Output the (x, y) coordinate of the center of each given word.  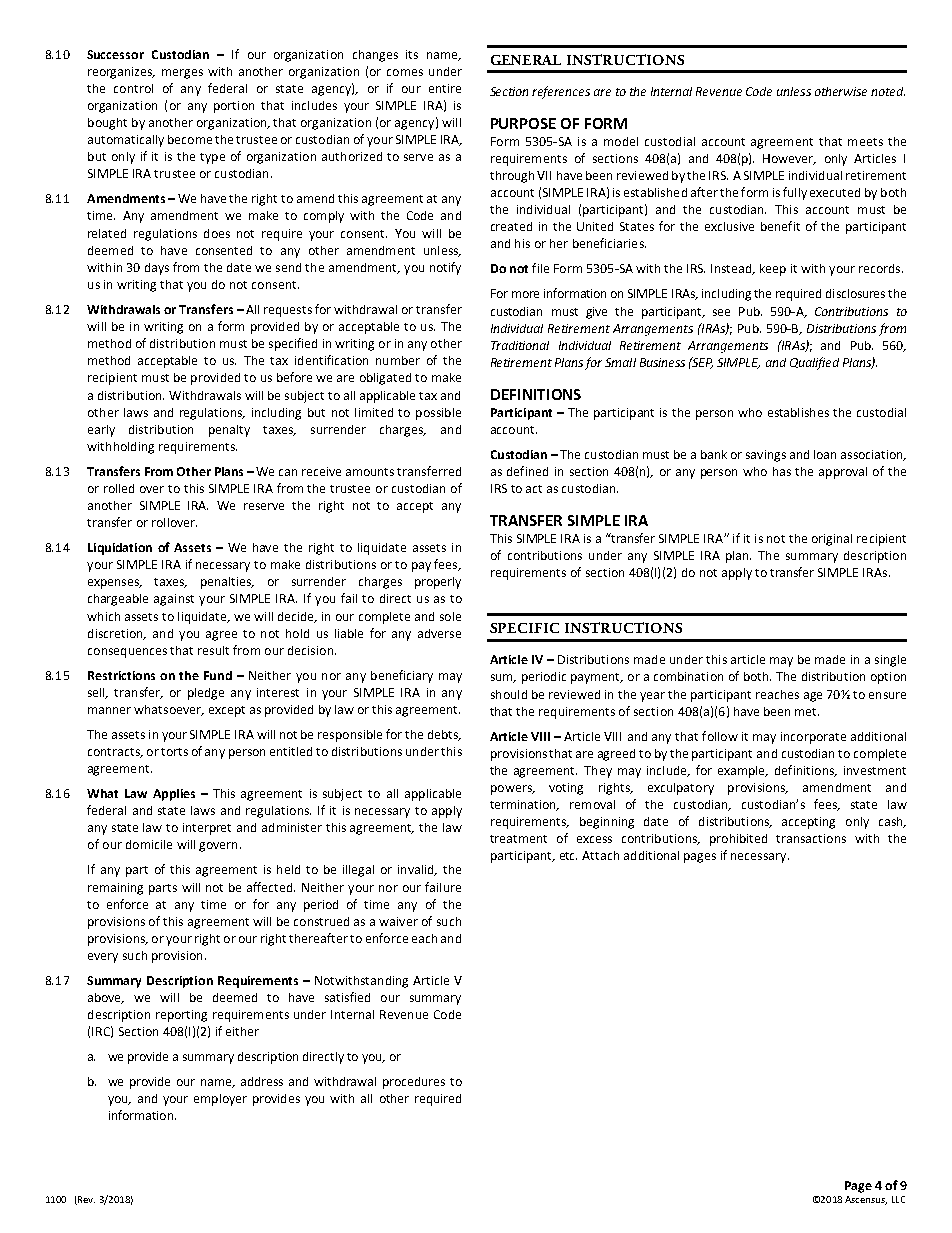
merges (182, 74)
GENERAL (526, 60)
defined (527, 471)
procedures (414, 1083)
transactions (811, 838)
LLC (898, 1199)
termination (524, 805)
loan (825, 454)
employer (220, 1100)
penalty (229, 431)
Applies (174, 795)
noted (888, 91)
